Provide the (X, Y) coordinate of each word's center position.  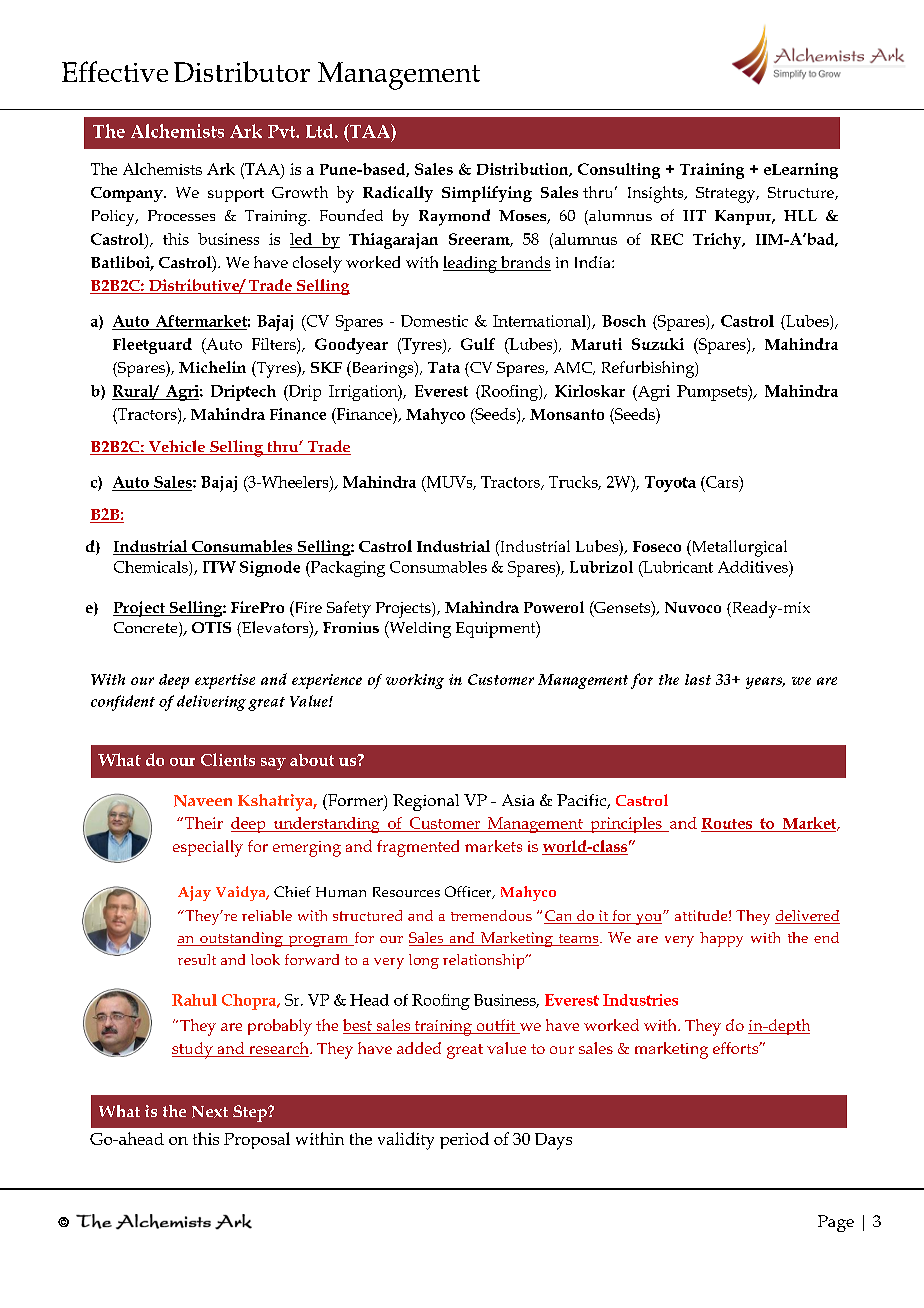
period (464, 1140)
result (197, 959)
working (415, 681)
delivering (211, 703)
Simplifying (487, 194)
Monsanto (567, 414)
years (765, 683)
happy (721, 939)
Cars (722, 483)
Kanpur (744, 217)
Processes (181, 215)
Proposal (257, 1140)
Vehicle (176, 447)
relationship (485, 961)
